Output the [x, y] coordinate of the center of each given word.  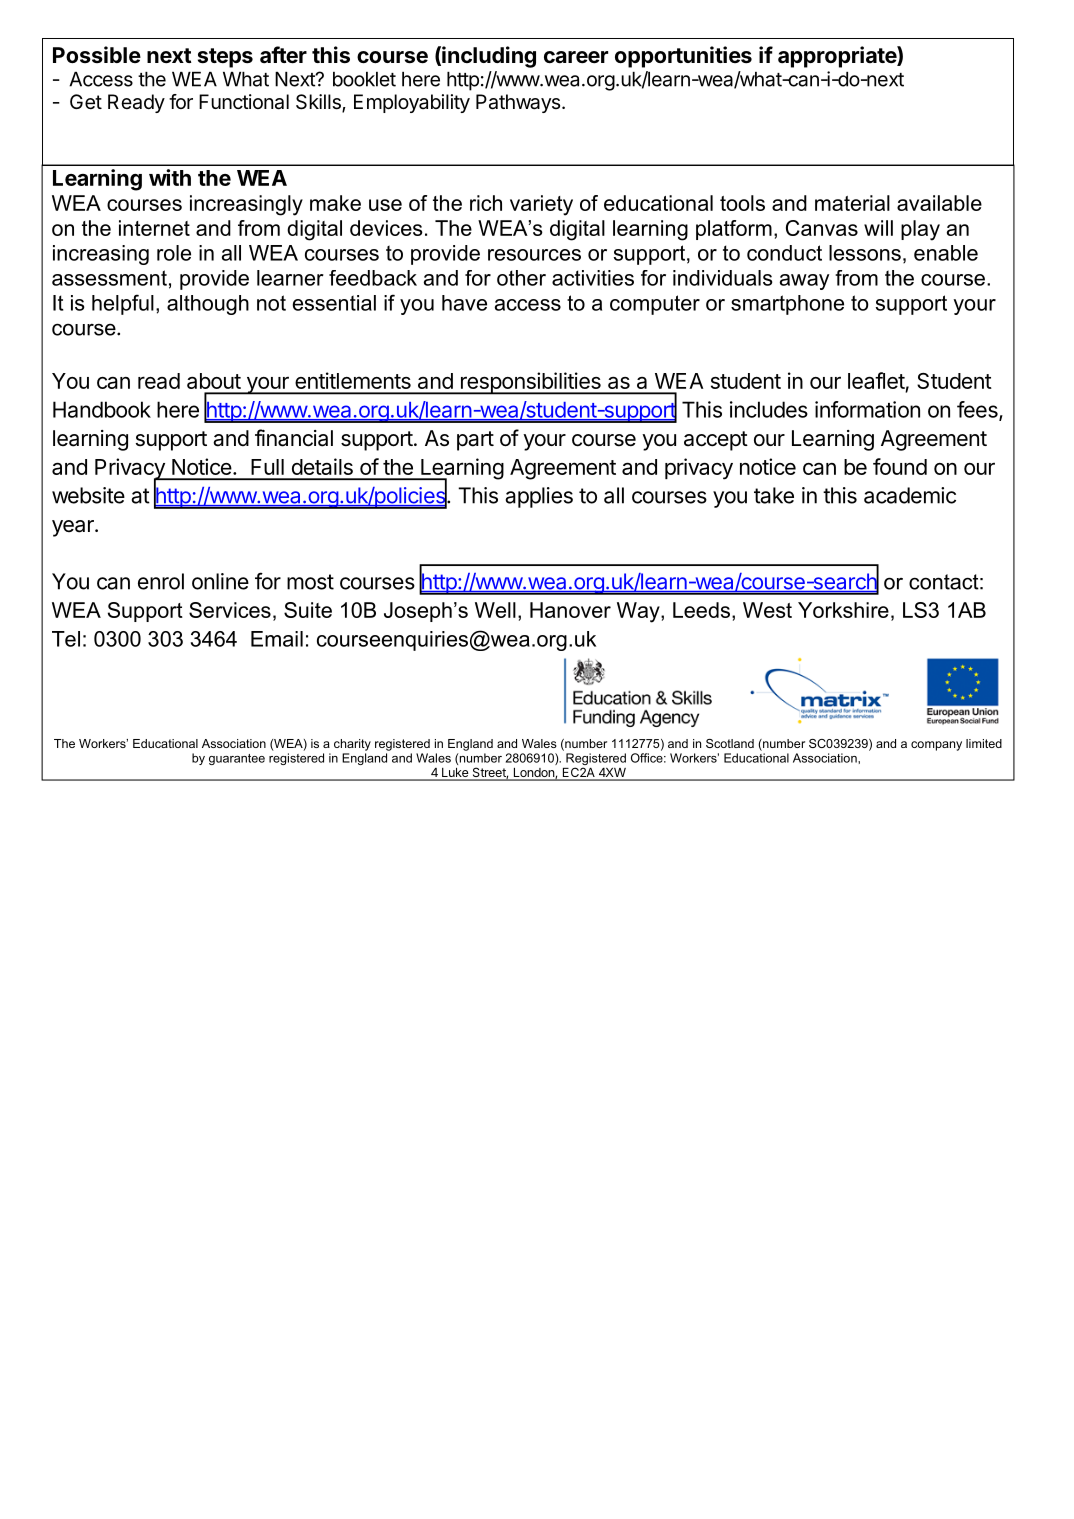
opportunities [683, 57]
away [804, 282]
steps [225, 58]
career [576, 57]
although [208, 305]
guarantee [237, 759]
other [521, 278]
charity [352, 745]
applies [539, 497]
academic [910, 495]
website [88, 495]
